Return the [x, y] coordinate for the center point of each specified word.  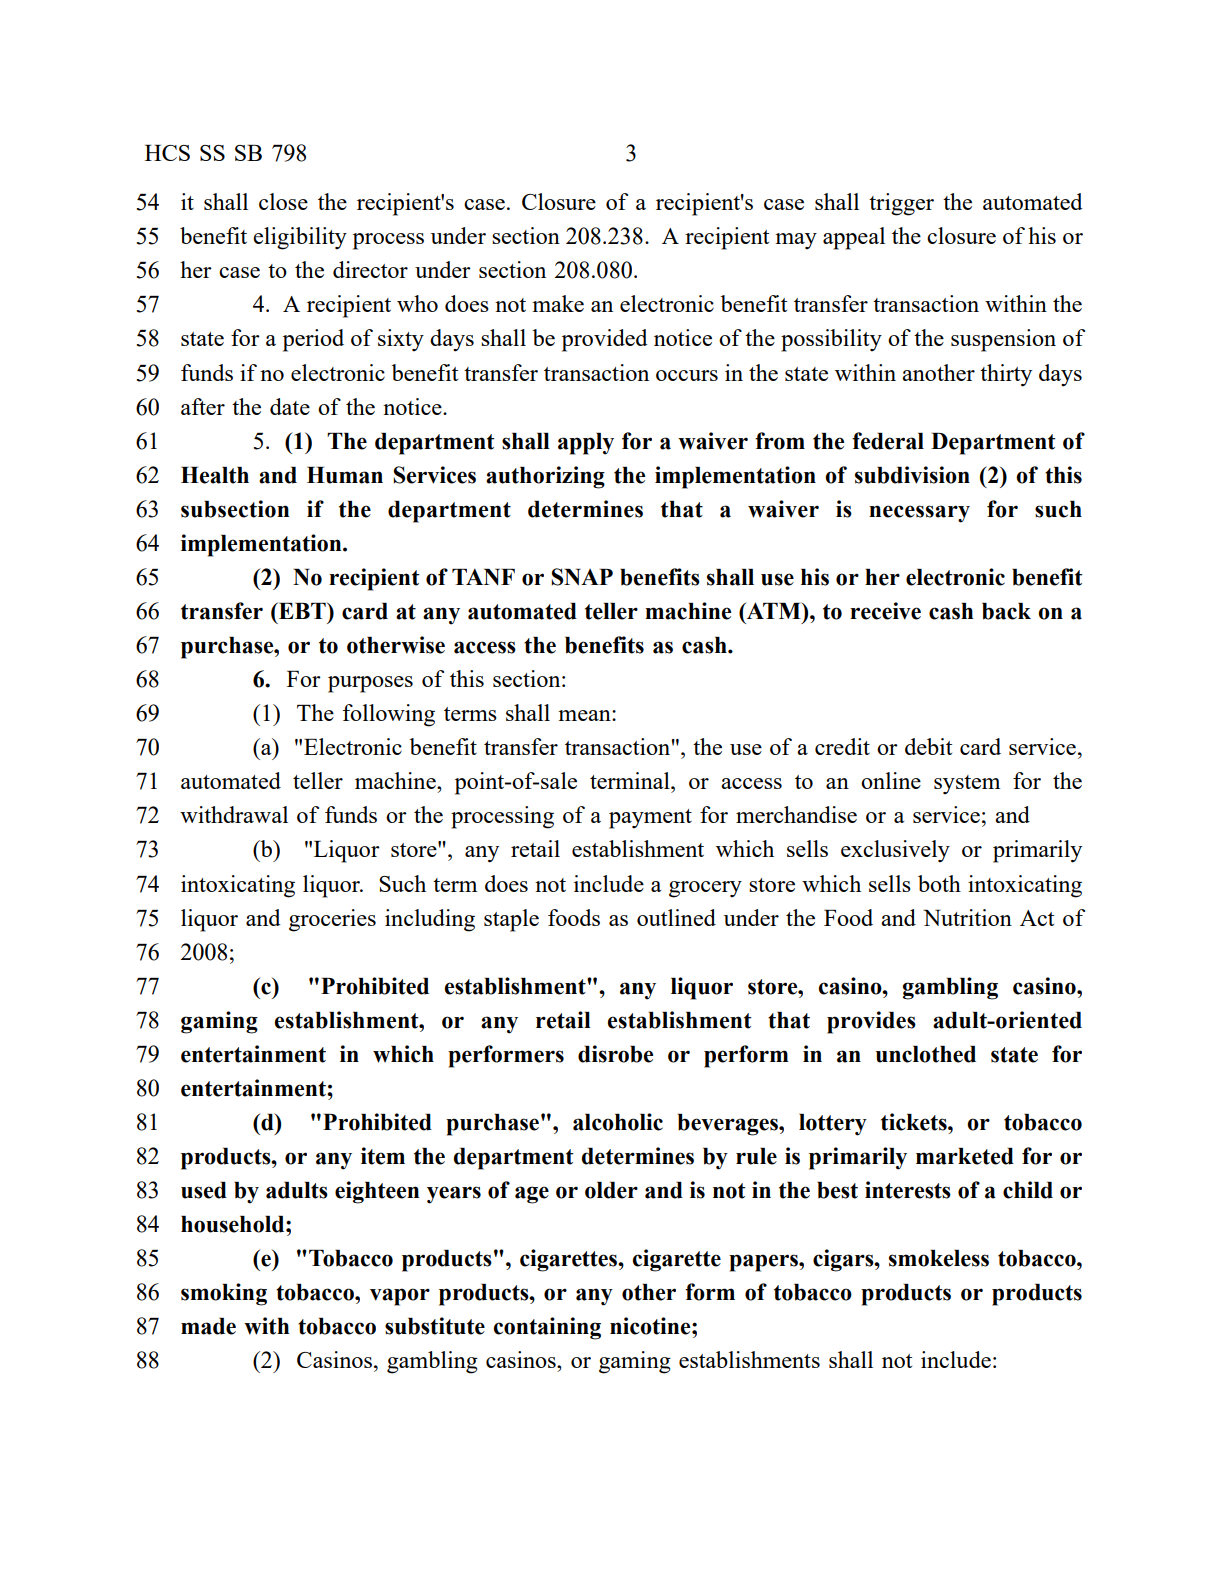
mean [585, 715]
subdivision [912, 475]
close [283, 201]
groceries [332, 920]
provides [871, 1022]
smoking [224, 1294]
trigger [901, 204]
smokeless [939, 1258]
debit [928, 746]
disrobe [615, 1054]
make [558, 303]
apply [586, 444]
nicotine [651, 1326]
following [389, 715]
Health [215, 475]
